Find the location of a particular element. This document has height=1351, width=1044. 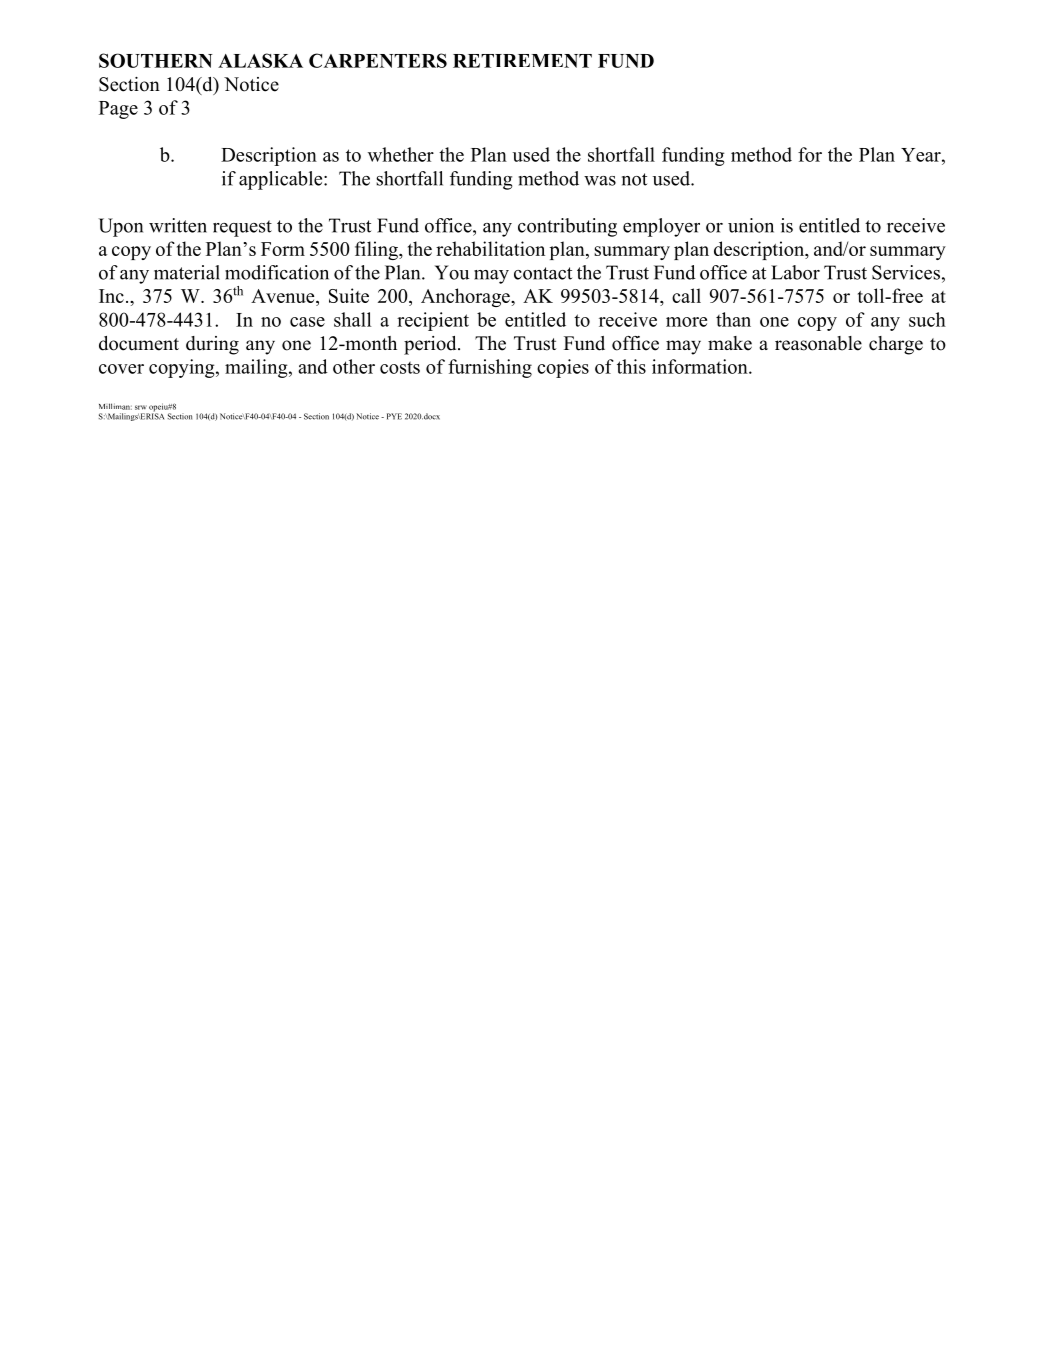

CARPENTERS is located at coordinates (378, 60).
